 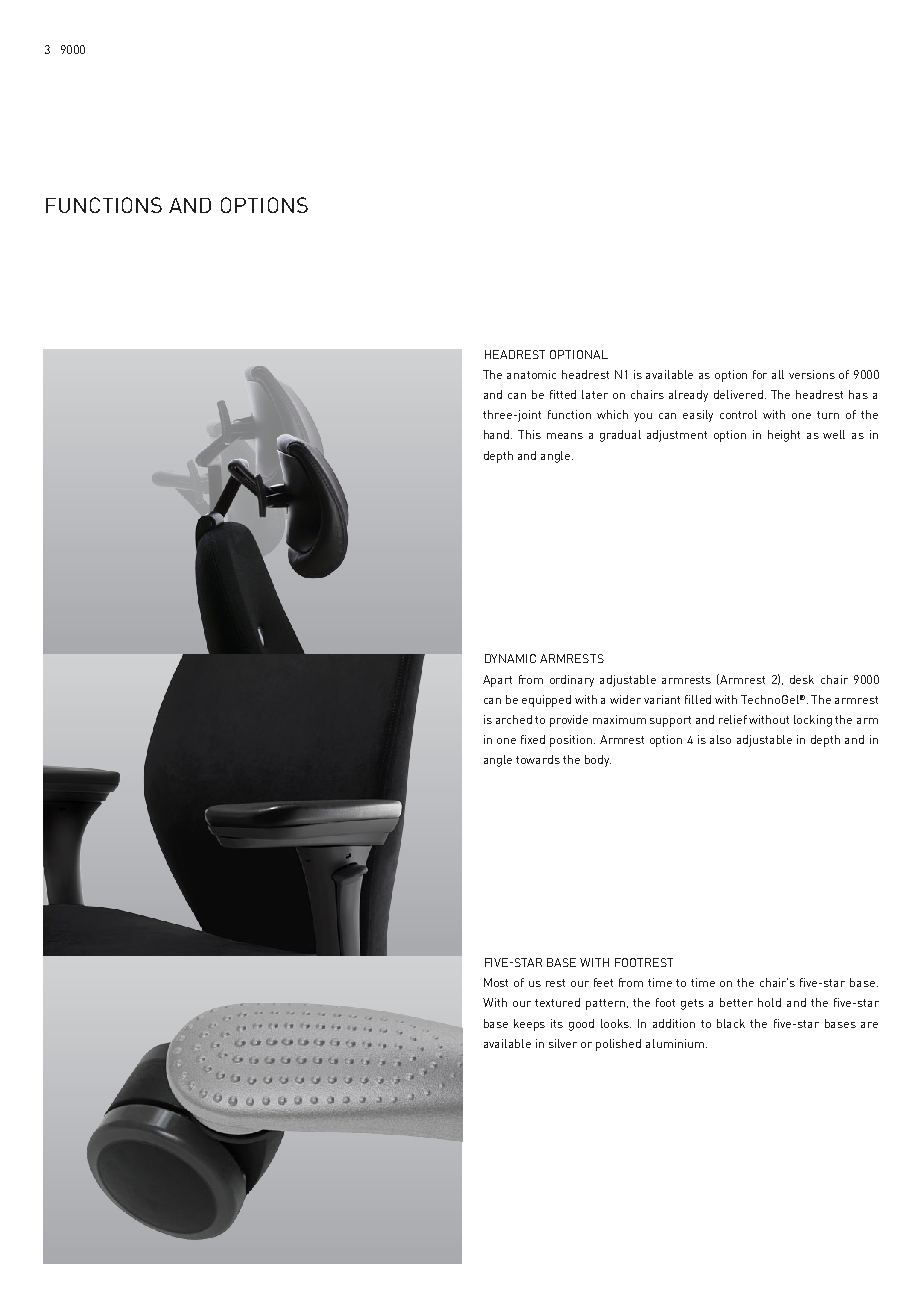 What do you see at coordinates (510, 658) in the screenshot?
I see `DYNAMIC` at bounding box center [510, 658].
